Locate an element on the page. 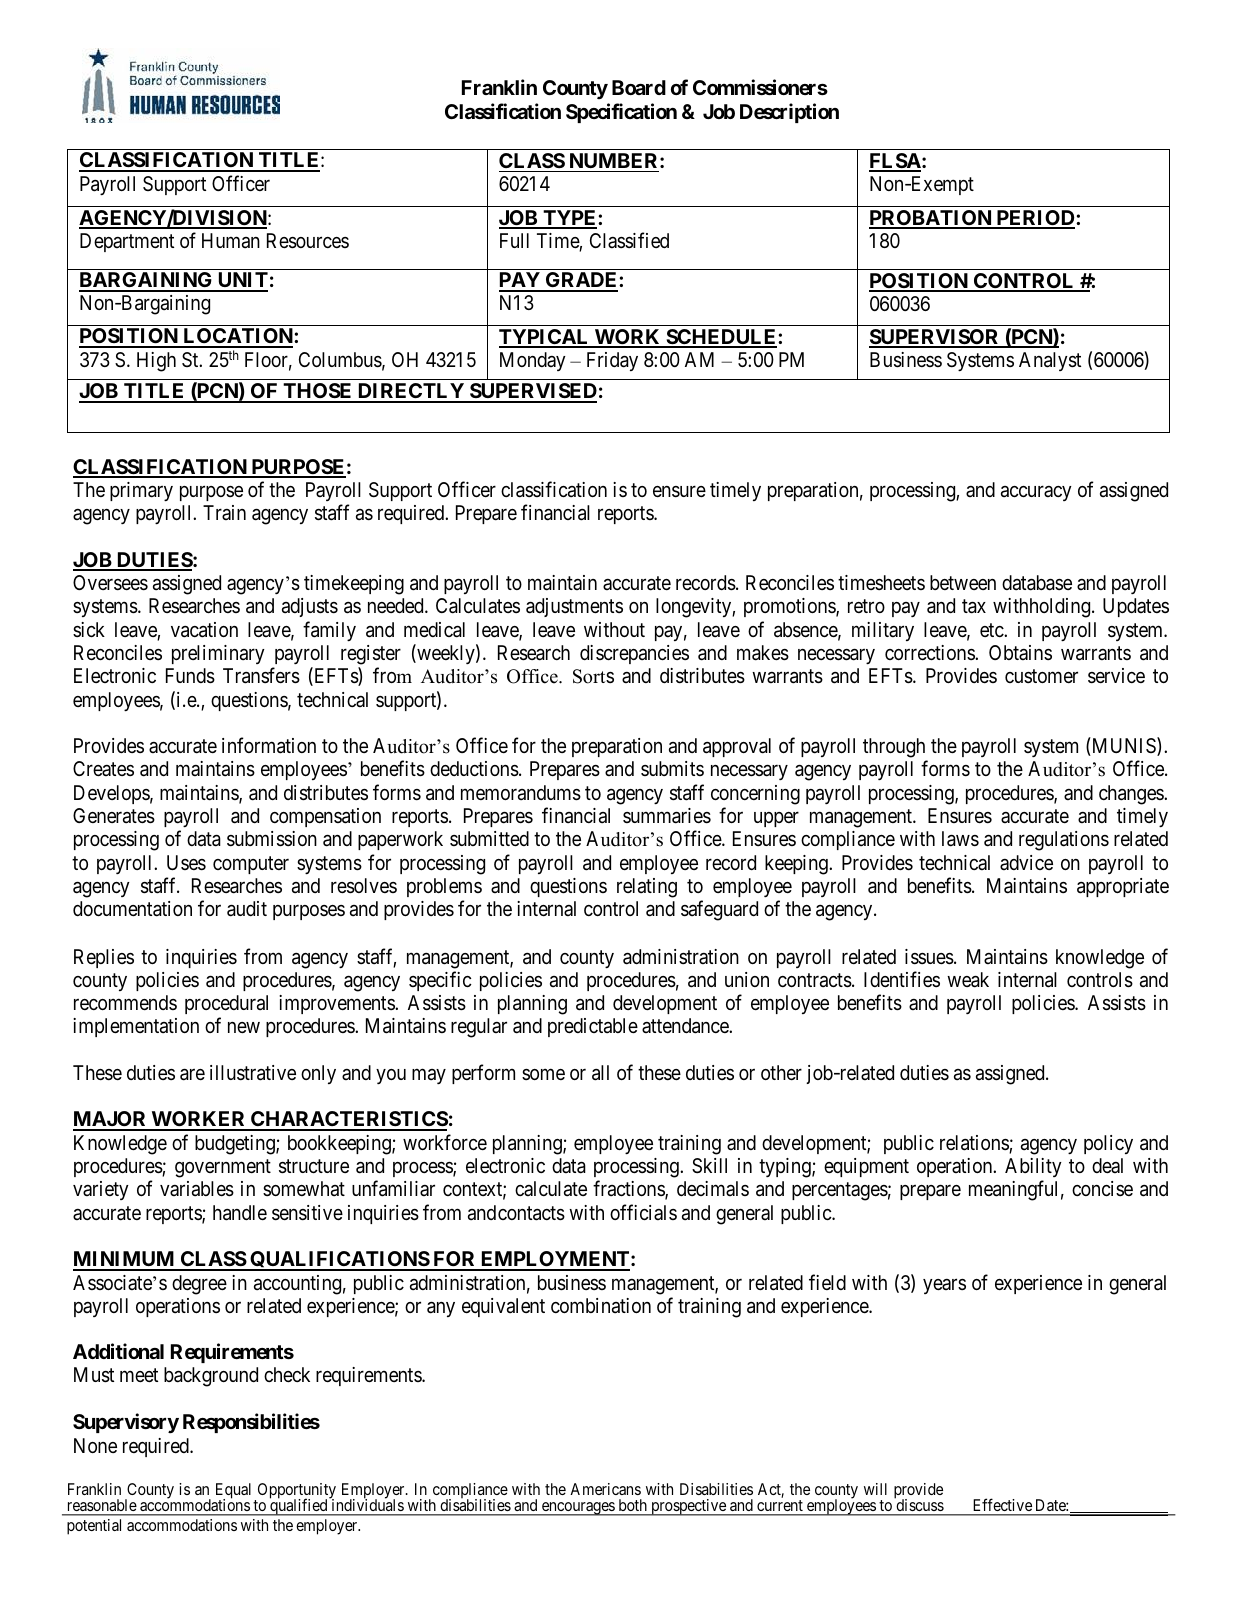 This document has height=1603, width=1238. Americans is located at coordinates (605, 1489).
